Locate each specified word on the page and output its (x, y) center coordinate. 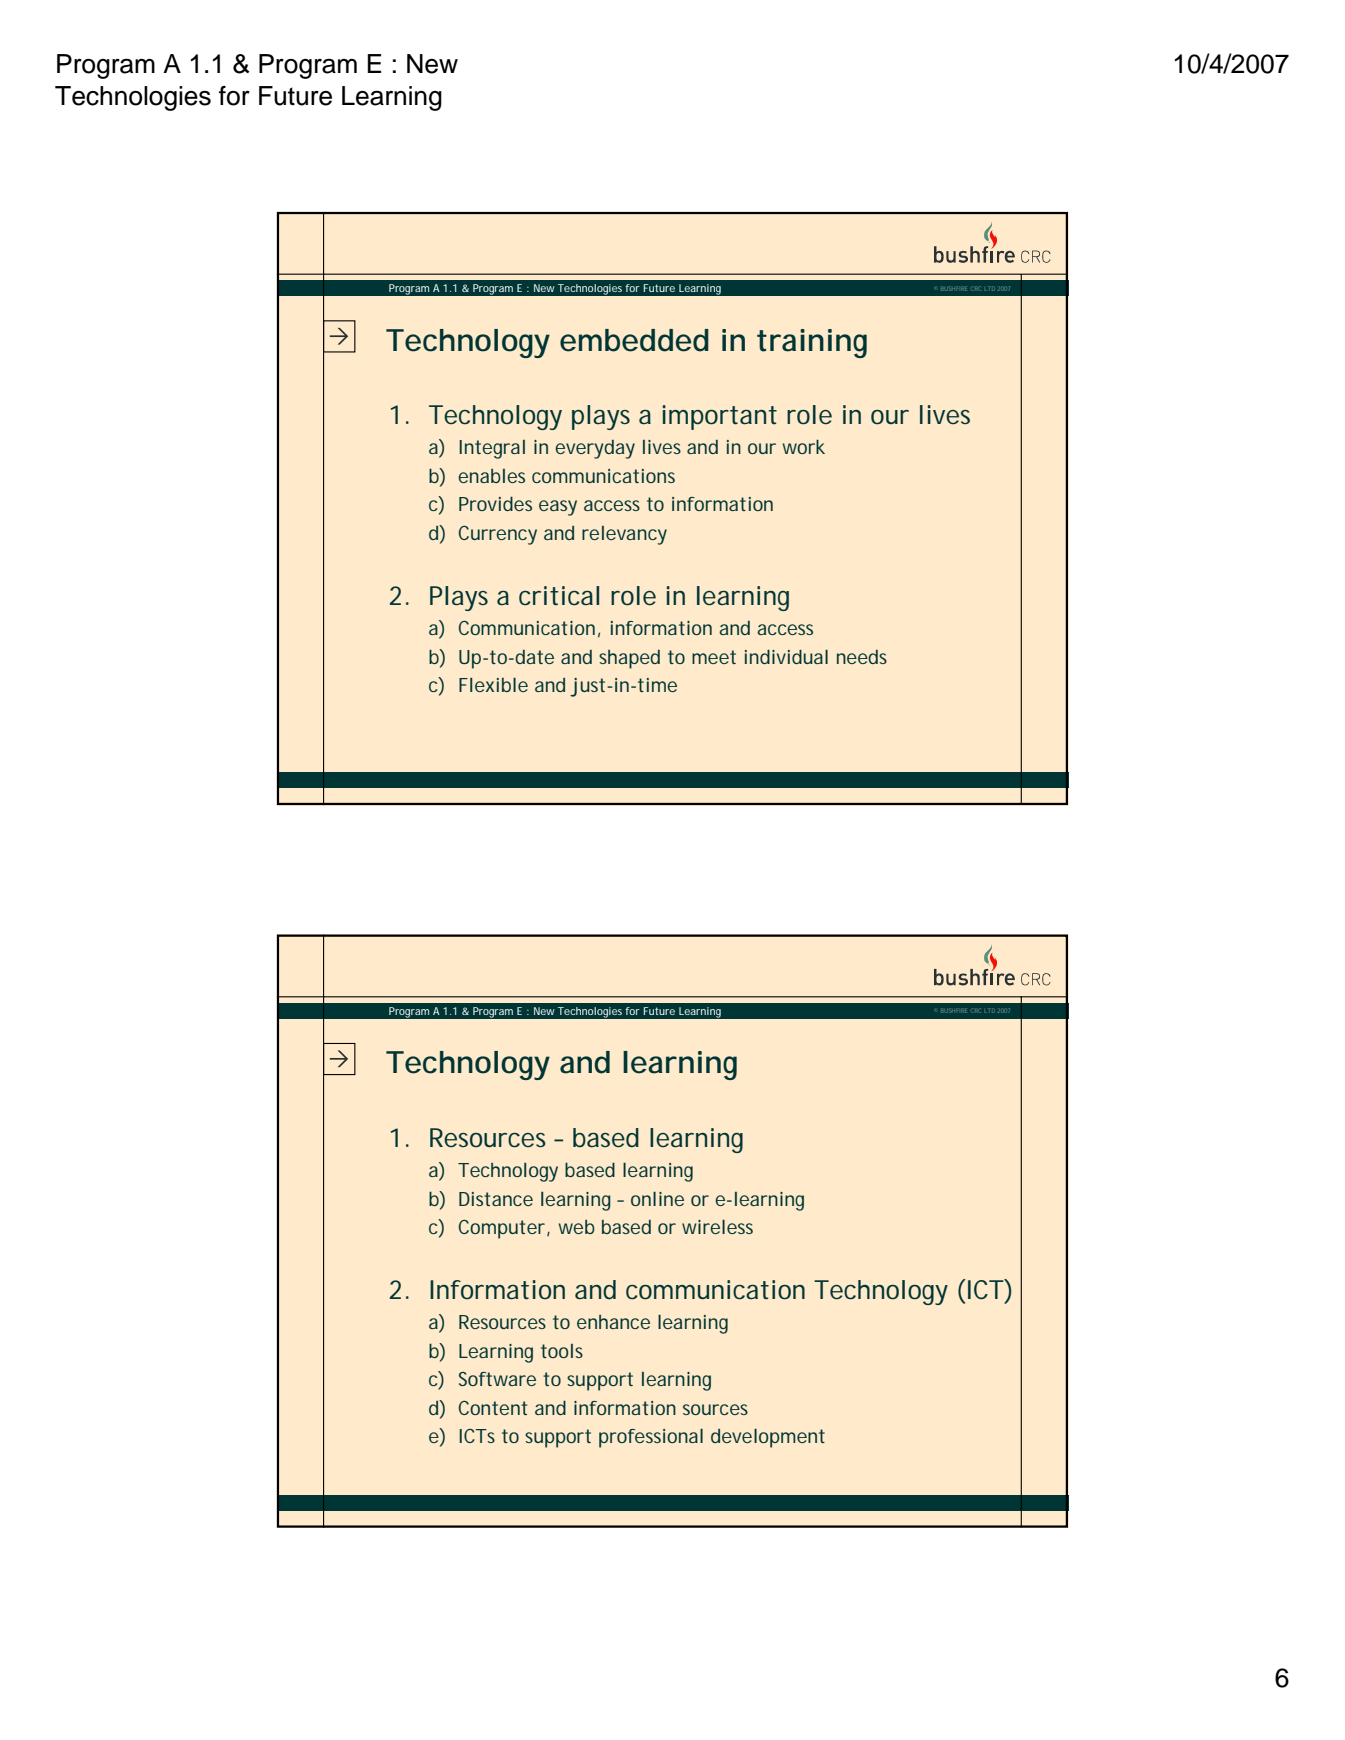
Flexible (493, 685)
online (657, 1199)
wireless (717, 1227)
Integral (492, 449)
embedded (634, 340)
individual (786, 656)
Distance (496, 1199)
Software (497, 1379)
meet (714, 657)
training (812, 343)
